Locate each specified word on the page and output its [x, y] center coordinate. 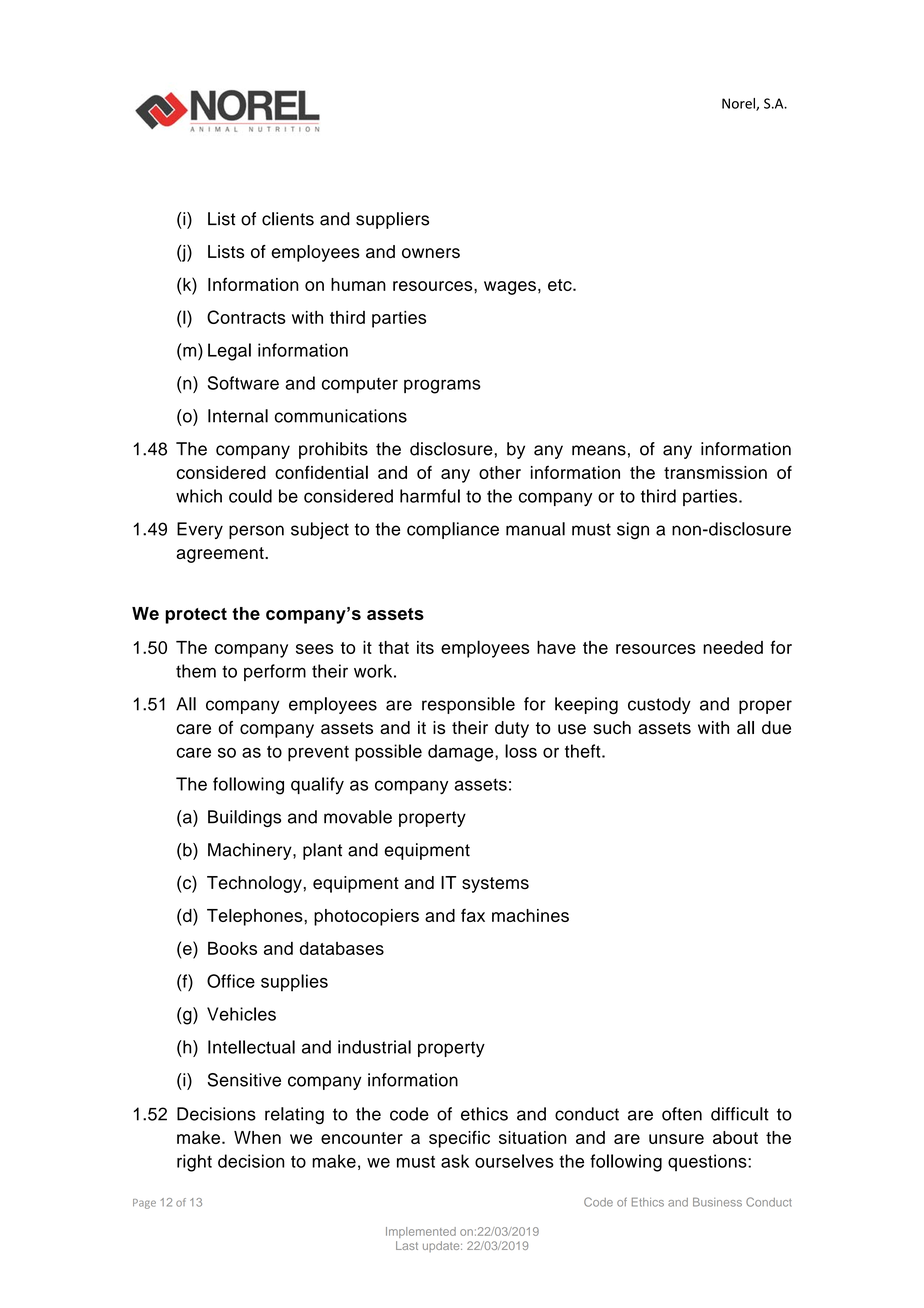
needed [733, 647]
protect [196, 616]
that [393, 647]
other [500, 472]
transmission [715, 472]
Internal [238, 416]
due [776, 727]
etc [561, 285]
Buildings [244, 818]
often [682, 1114]
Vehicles [241, 1014]
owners [431, 253]
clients [288, 219]
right [194, 1163]
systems [495, 885]
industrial [374, 1047]
